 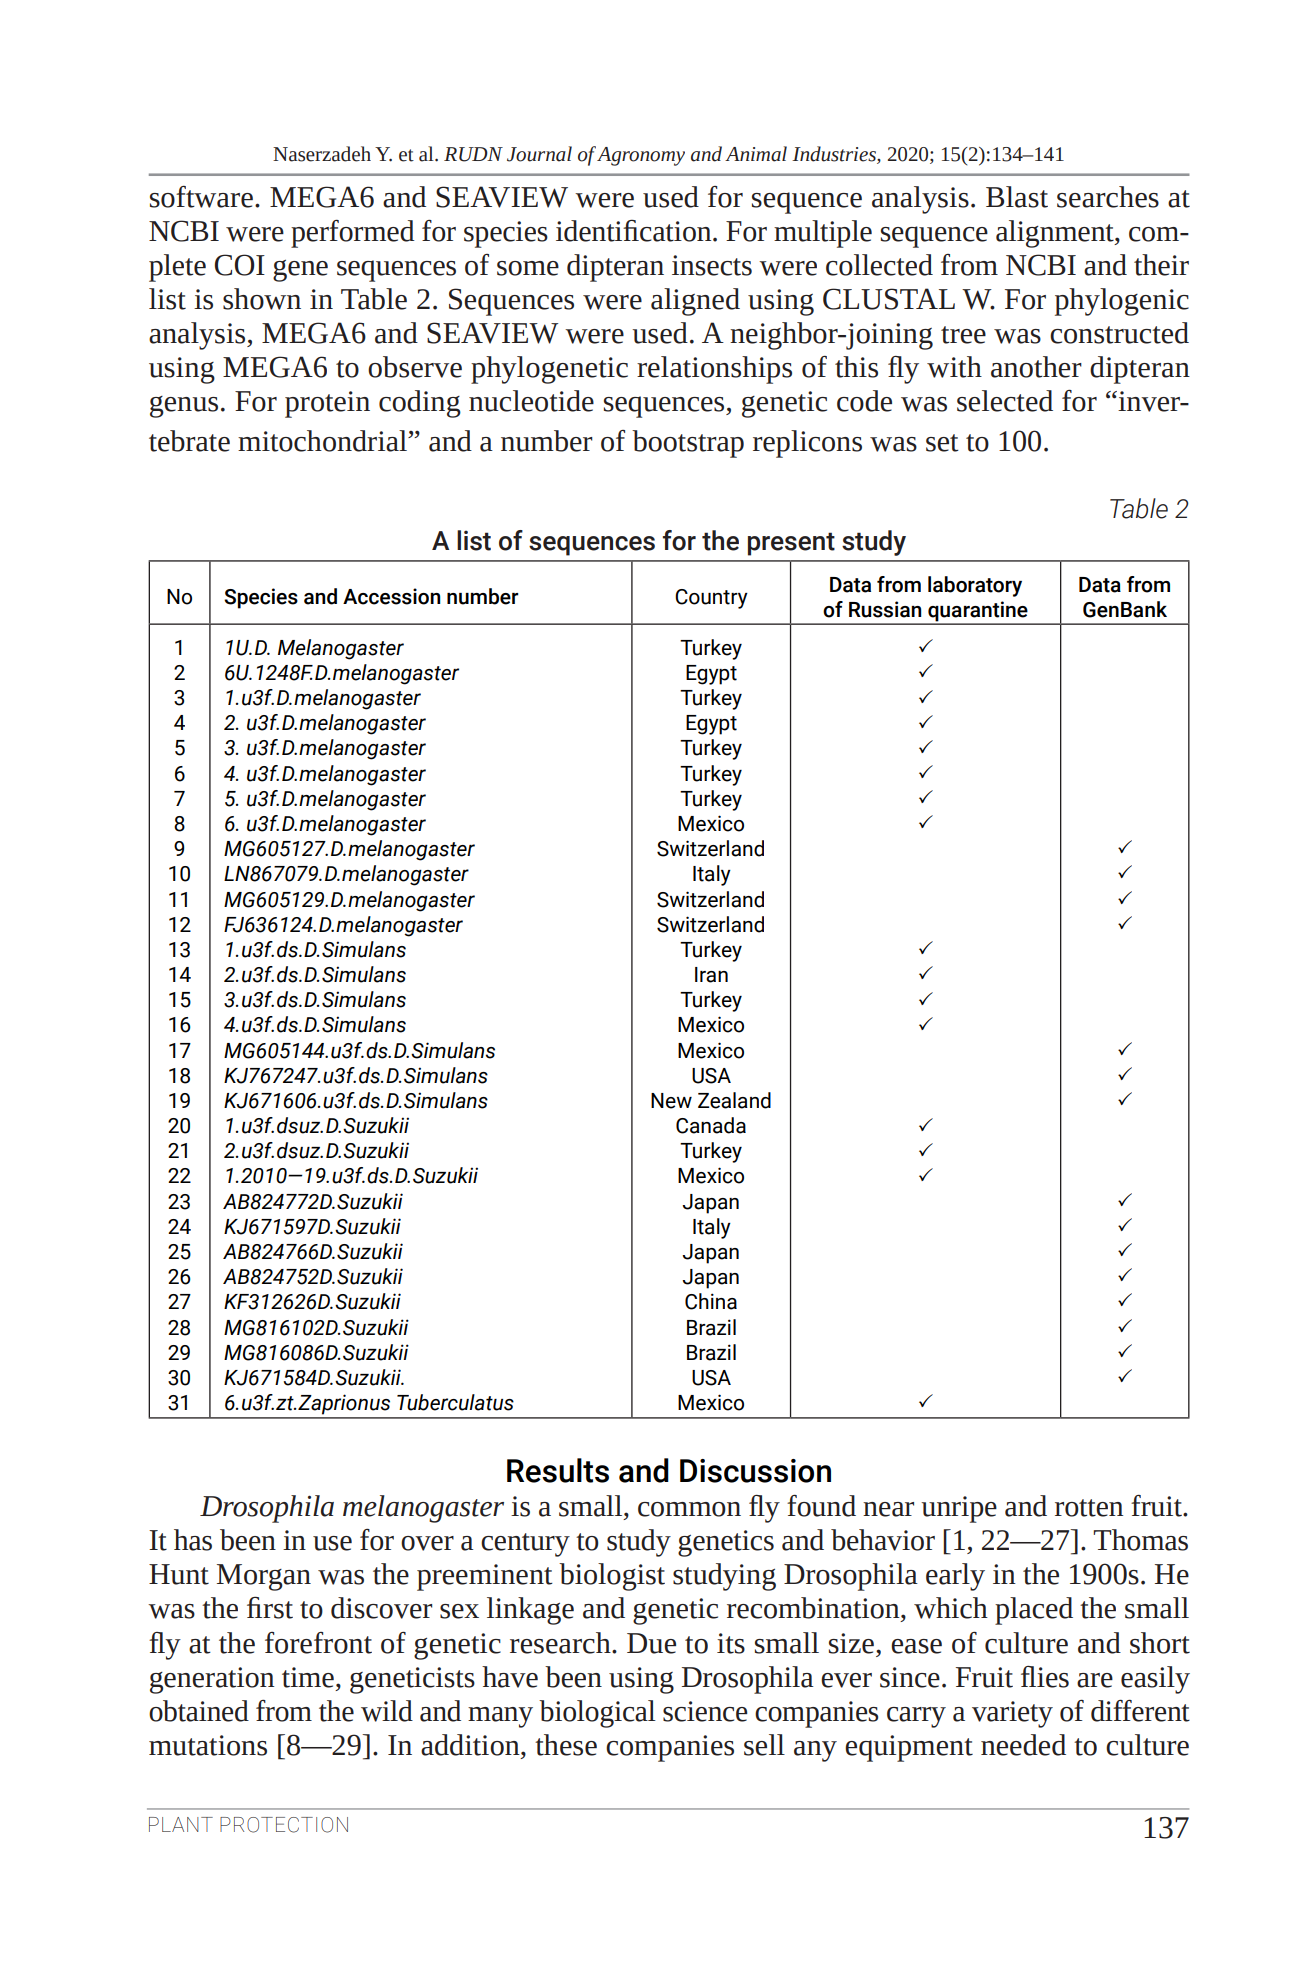 I want to click on identification, so click(x=635, y=231).
